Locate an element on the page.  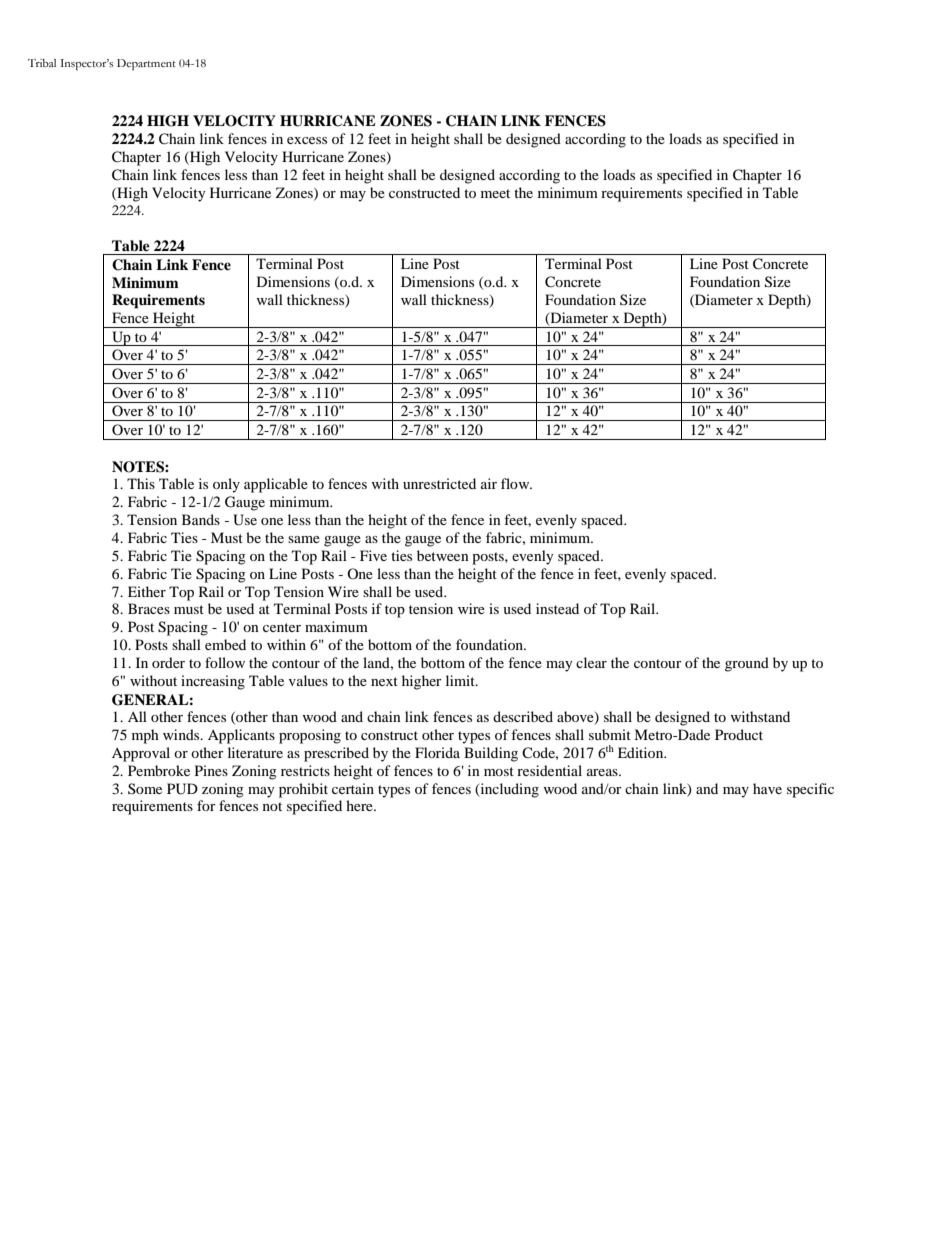
unrestricted is located at coordinates (439, 483).
